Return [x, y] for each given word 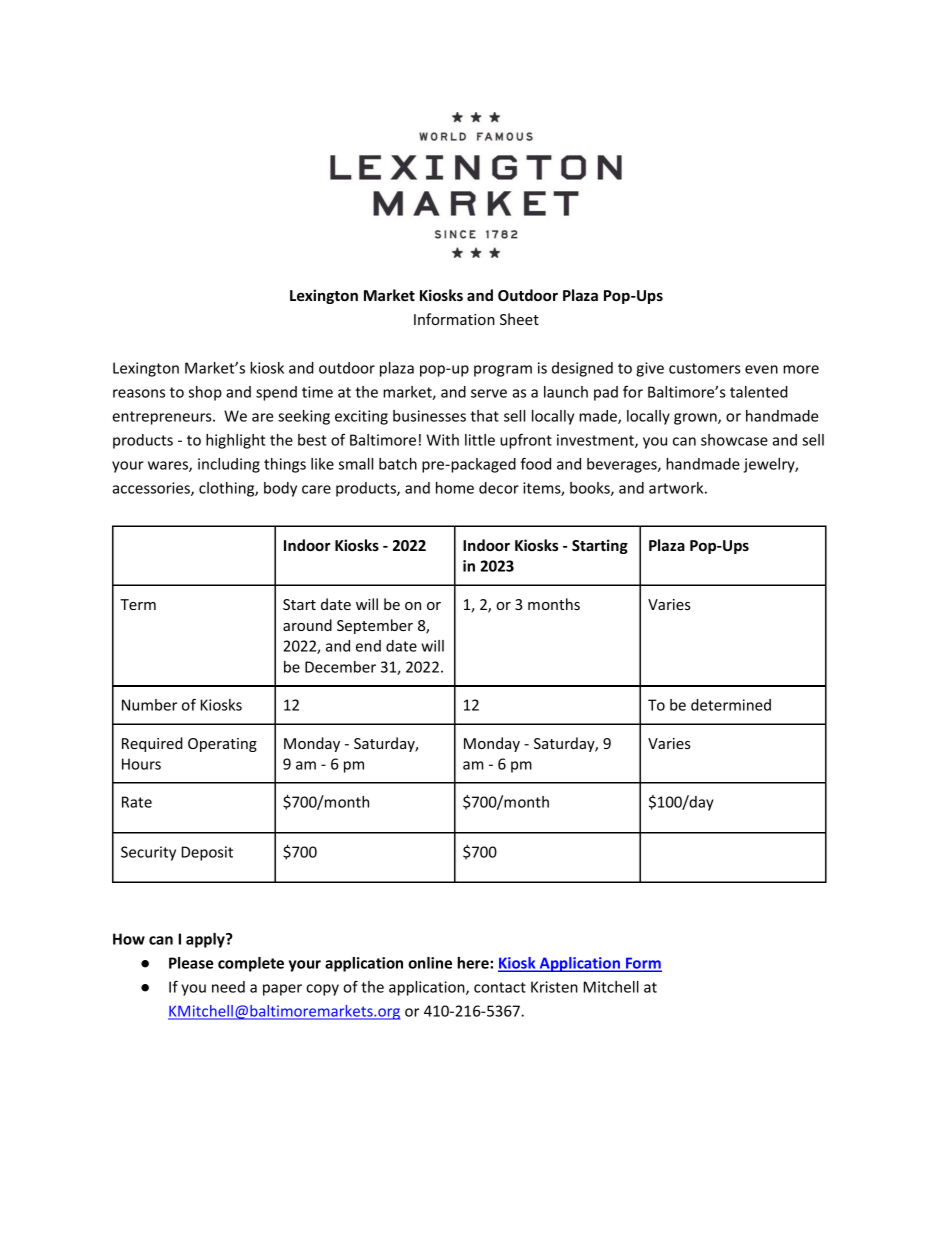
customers [705, 368]
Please [191, 963]
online [430, 963]
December [340, 667]
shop [205, 393]
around [307, 625]
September [375, 626]
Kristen [554, 987]
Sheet [519, 319]
